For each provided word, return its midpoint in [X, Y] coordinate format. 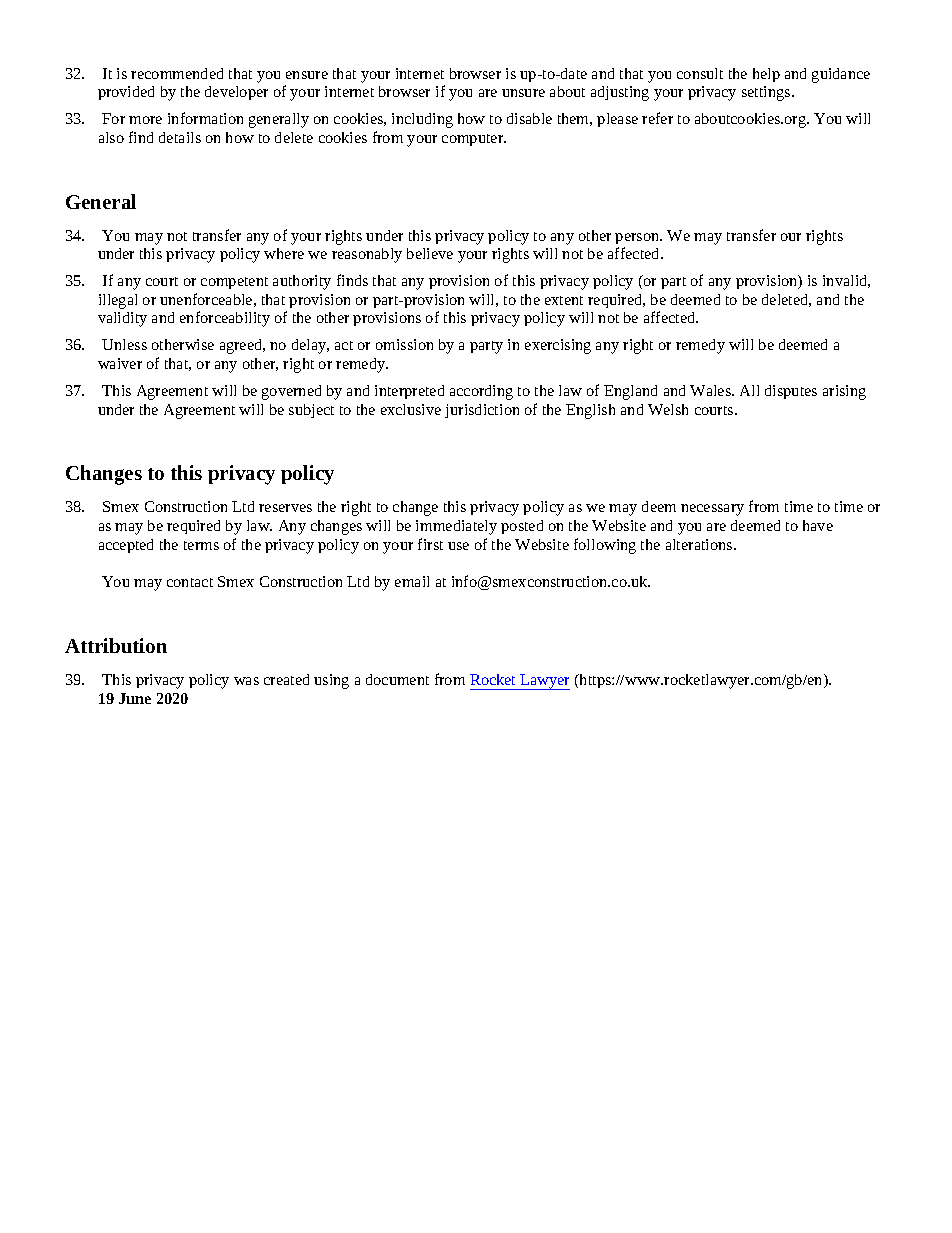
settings [767, 93]
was [246, 681]
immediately [456, 527]
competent [234, 283]
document [397, 679]
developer [236, 93]
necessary [712, 510]
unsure [523, 93]
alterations [700, 544]
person [638, 238]
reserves [285, 508]
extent [564, 300]
